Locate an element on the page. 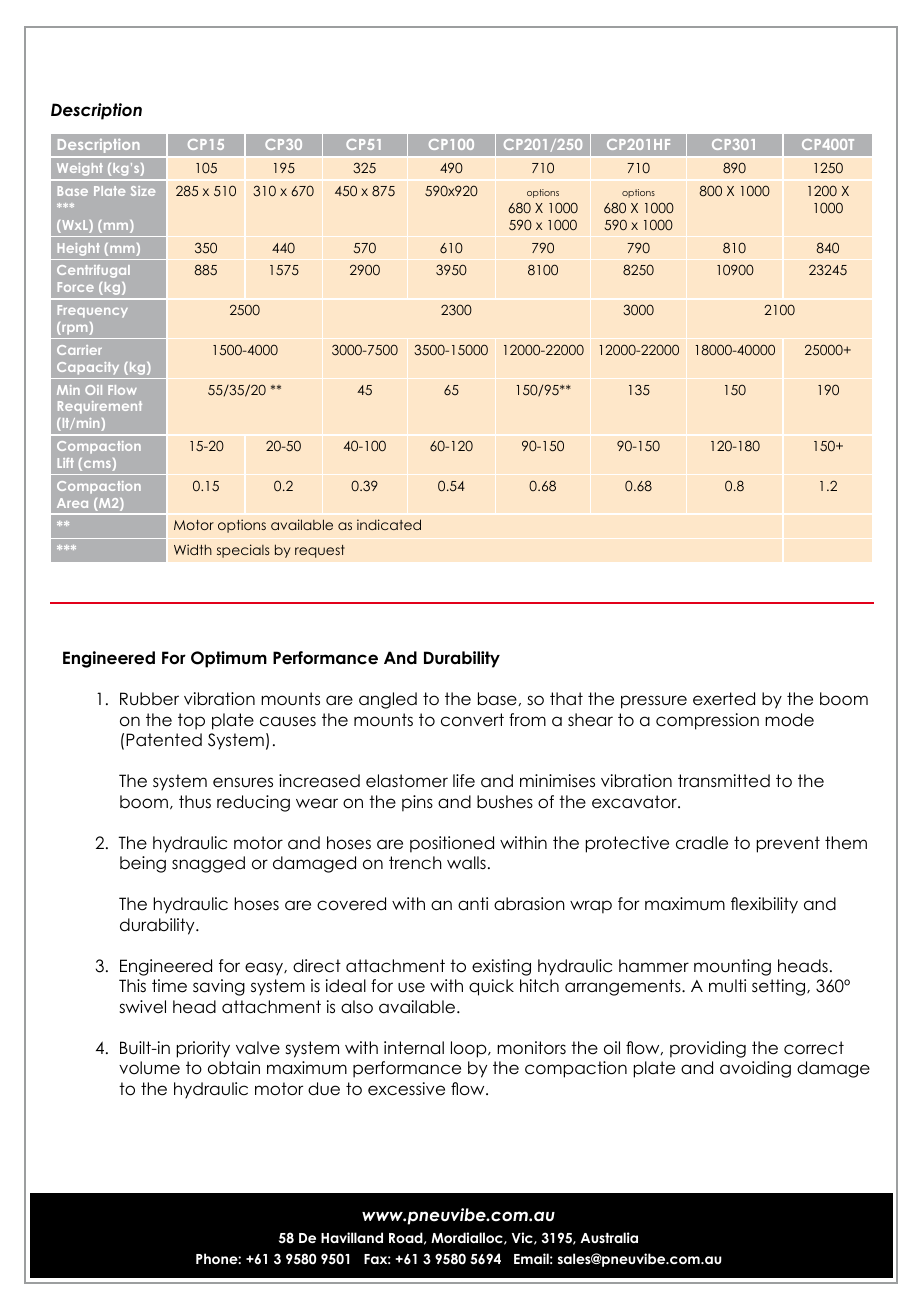 The height and width of the document is (1308, 924). Havilland is located at coordinates (352, 1237).
